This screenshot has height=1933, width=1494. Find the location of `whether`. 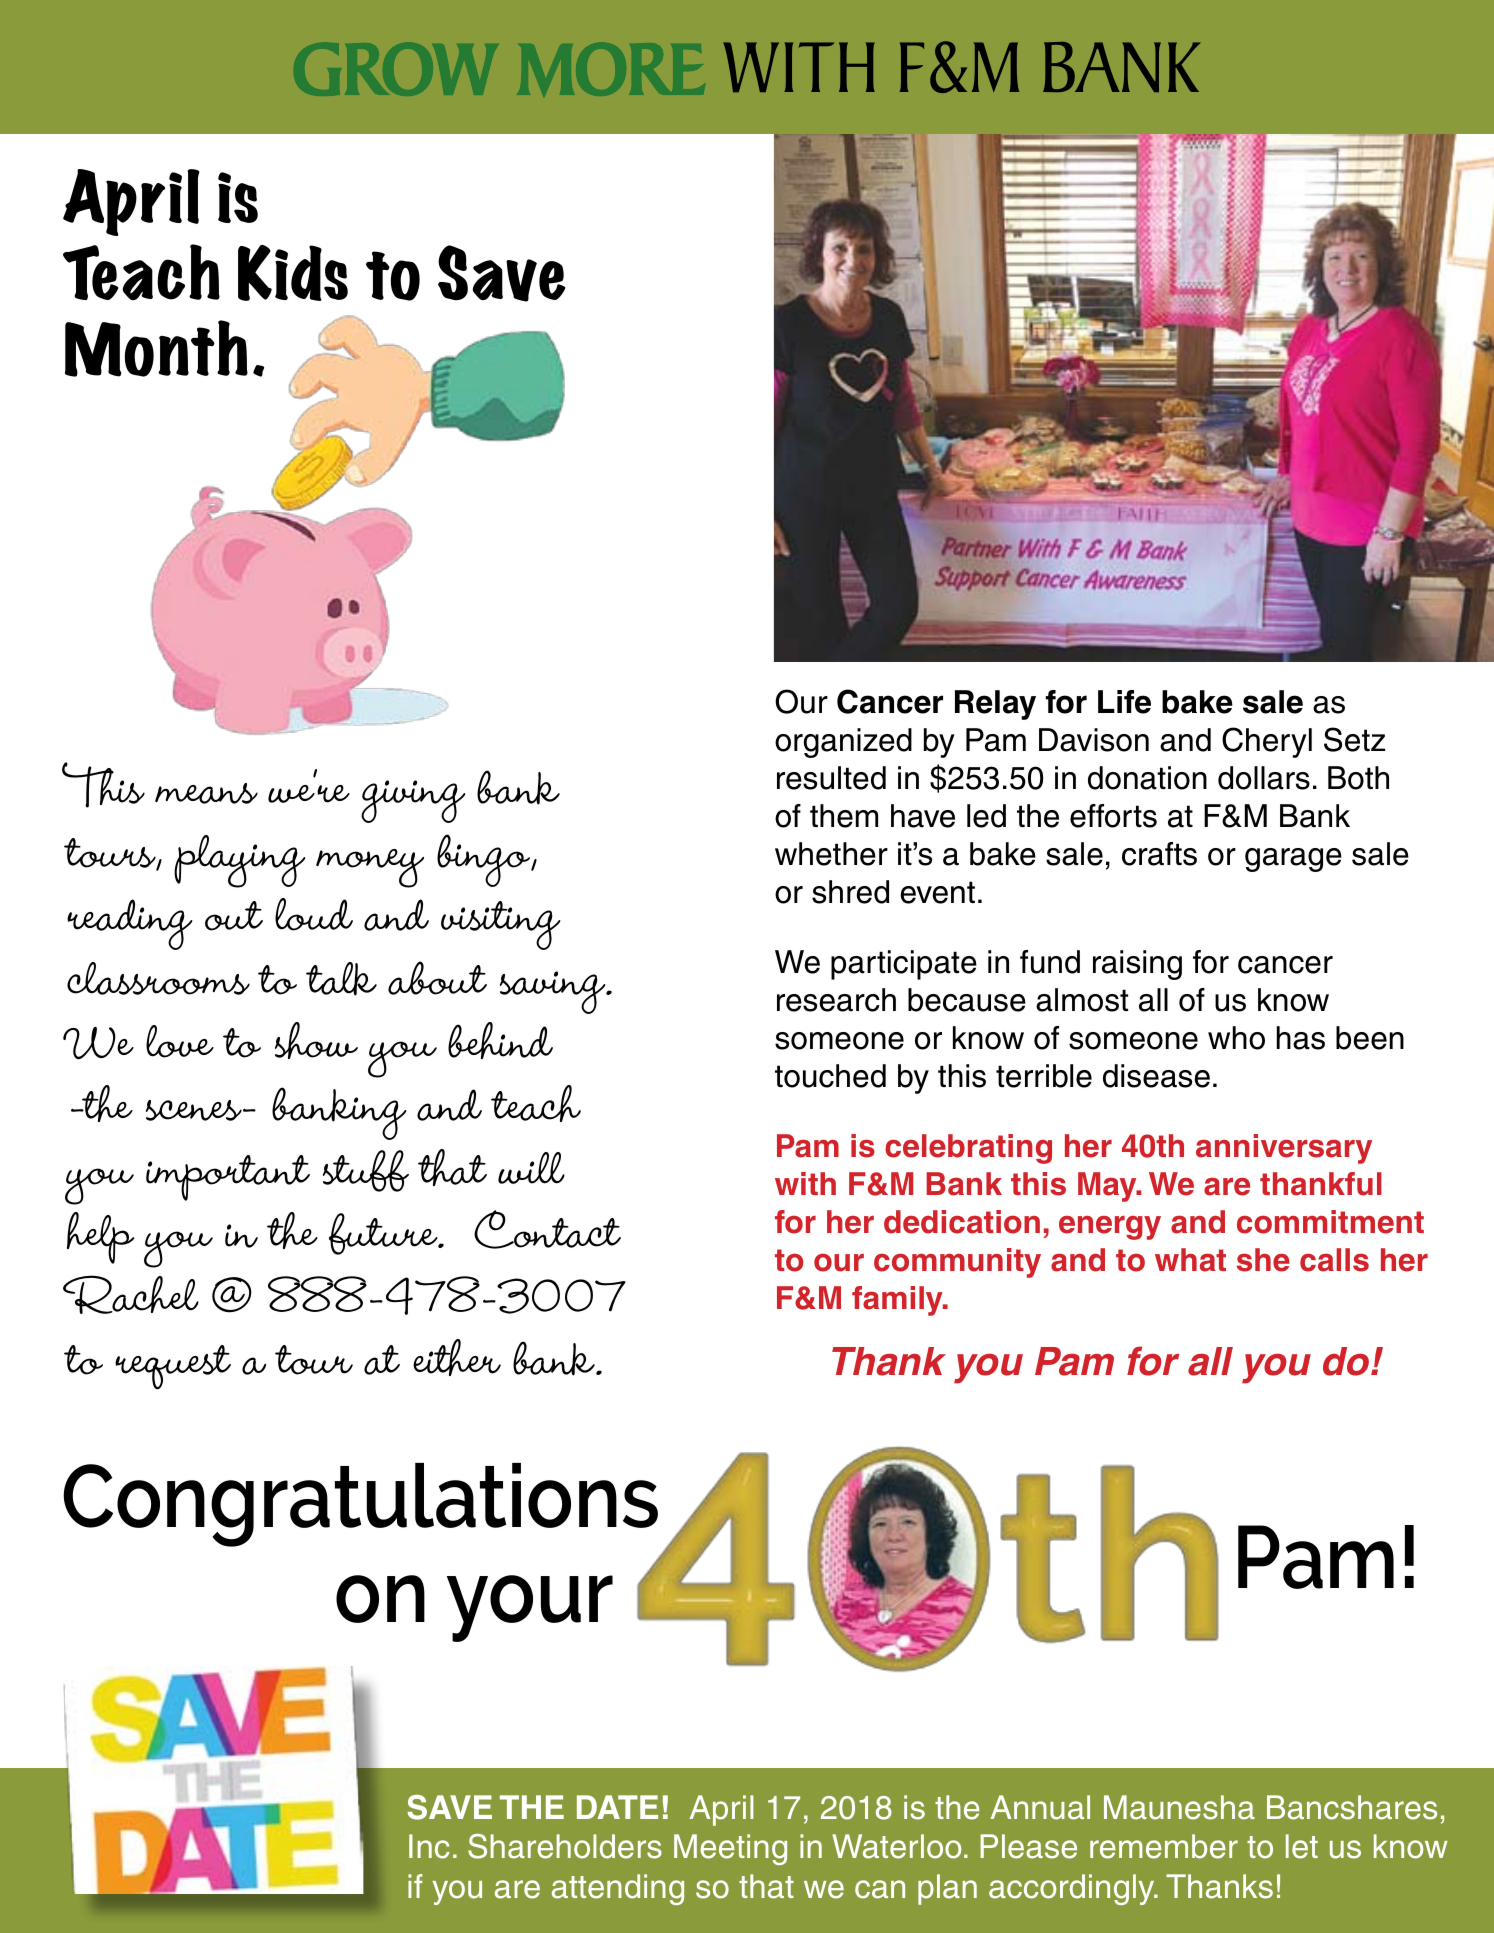

whether is located at coordinates (831, 854).
